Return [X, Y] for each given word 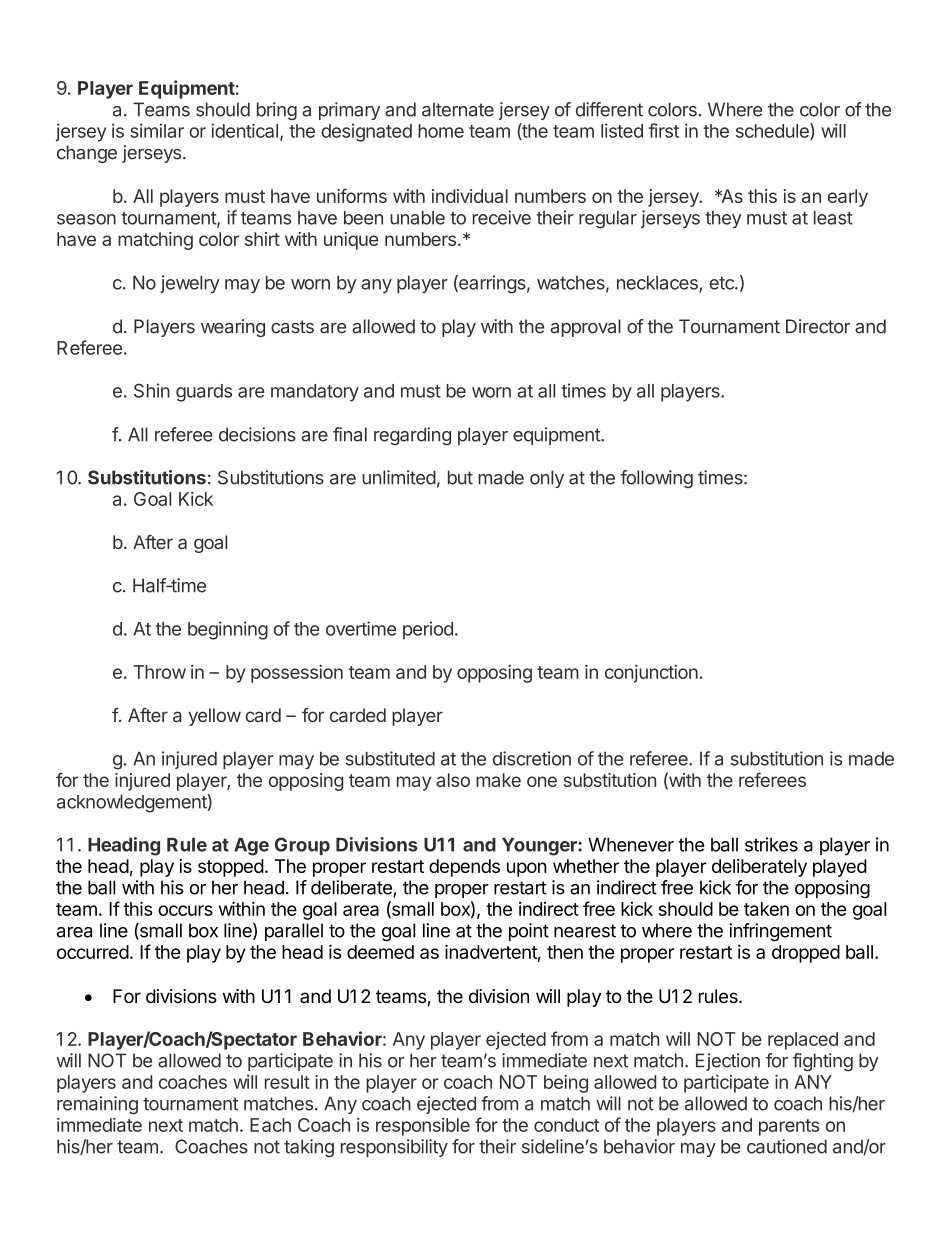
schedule [773, 131]
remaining [97, 1105]
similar [157, 130]
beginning [228, 630]
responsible [423, 1127]
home [441, 131]
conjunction [651, 674]
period [428, 630]
